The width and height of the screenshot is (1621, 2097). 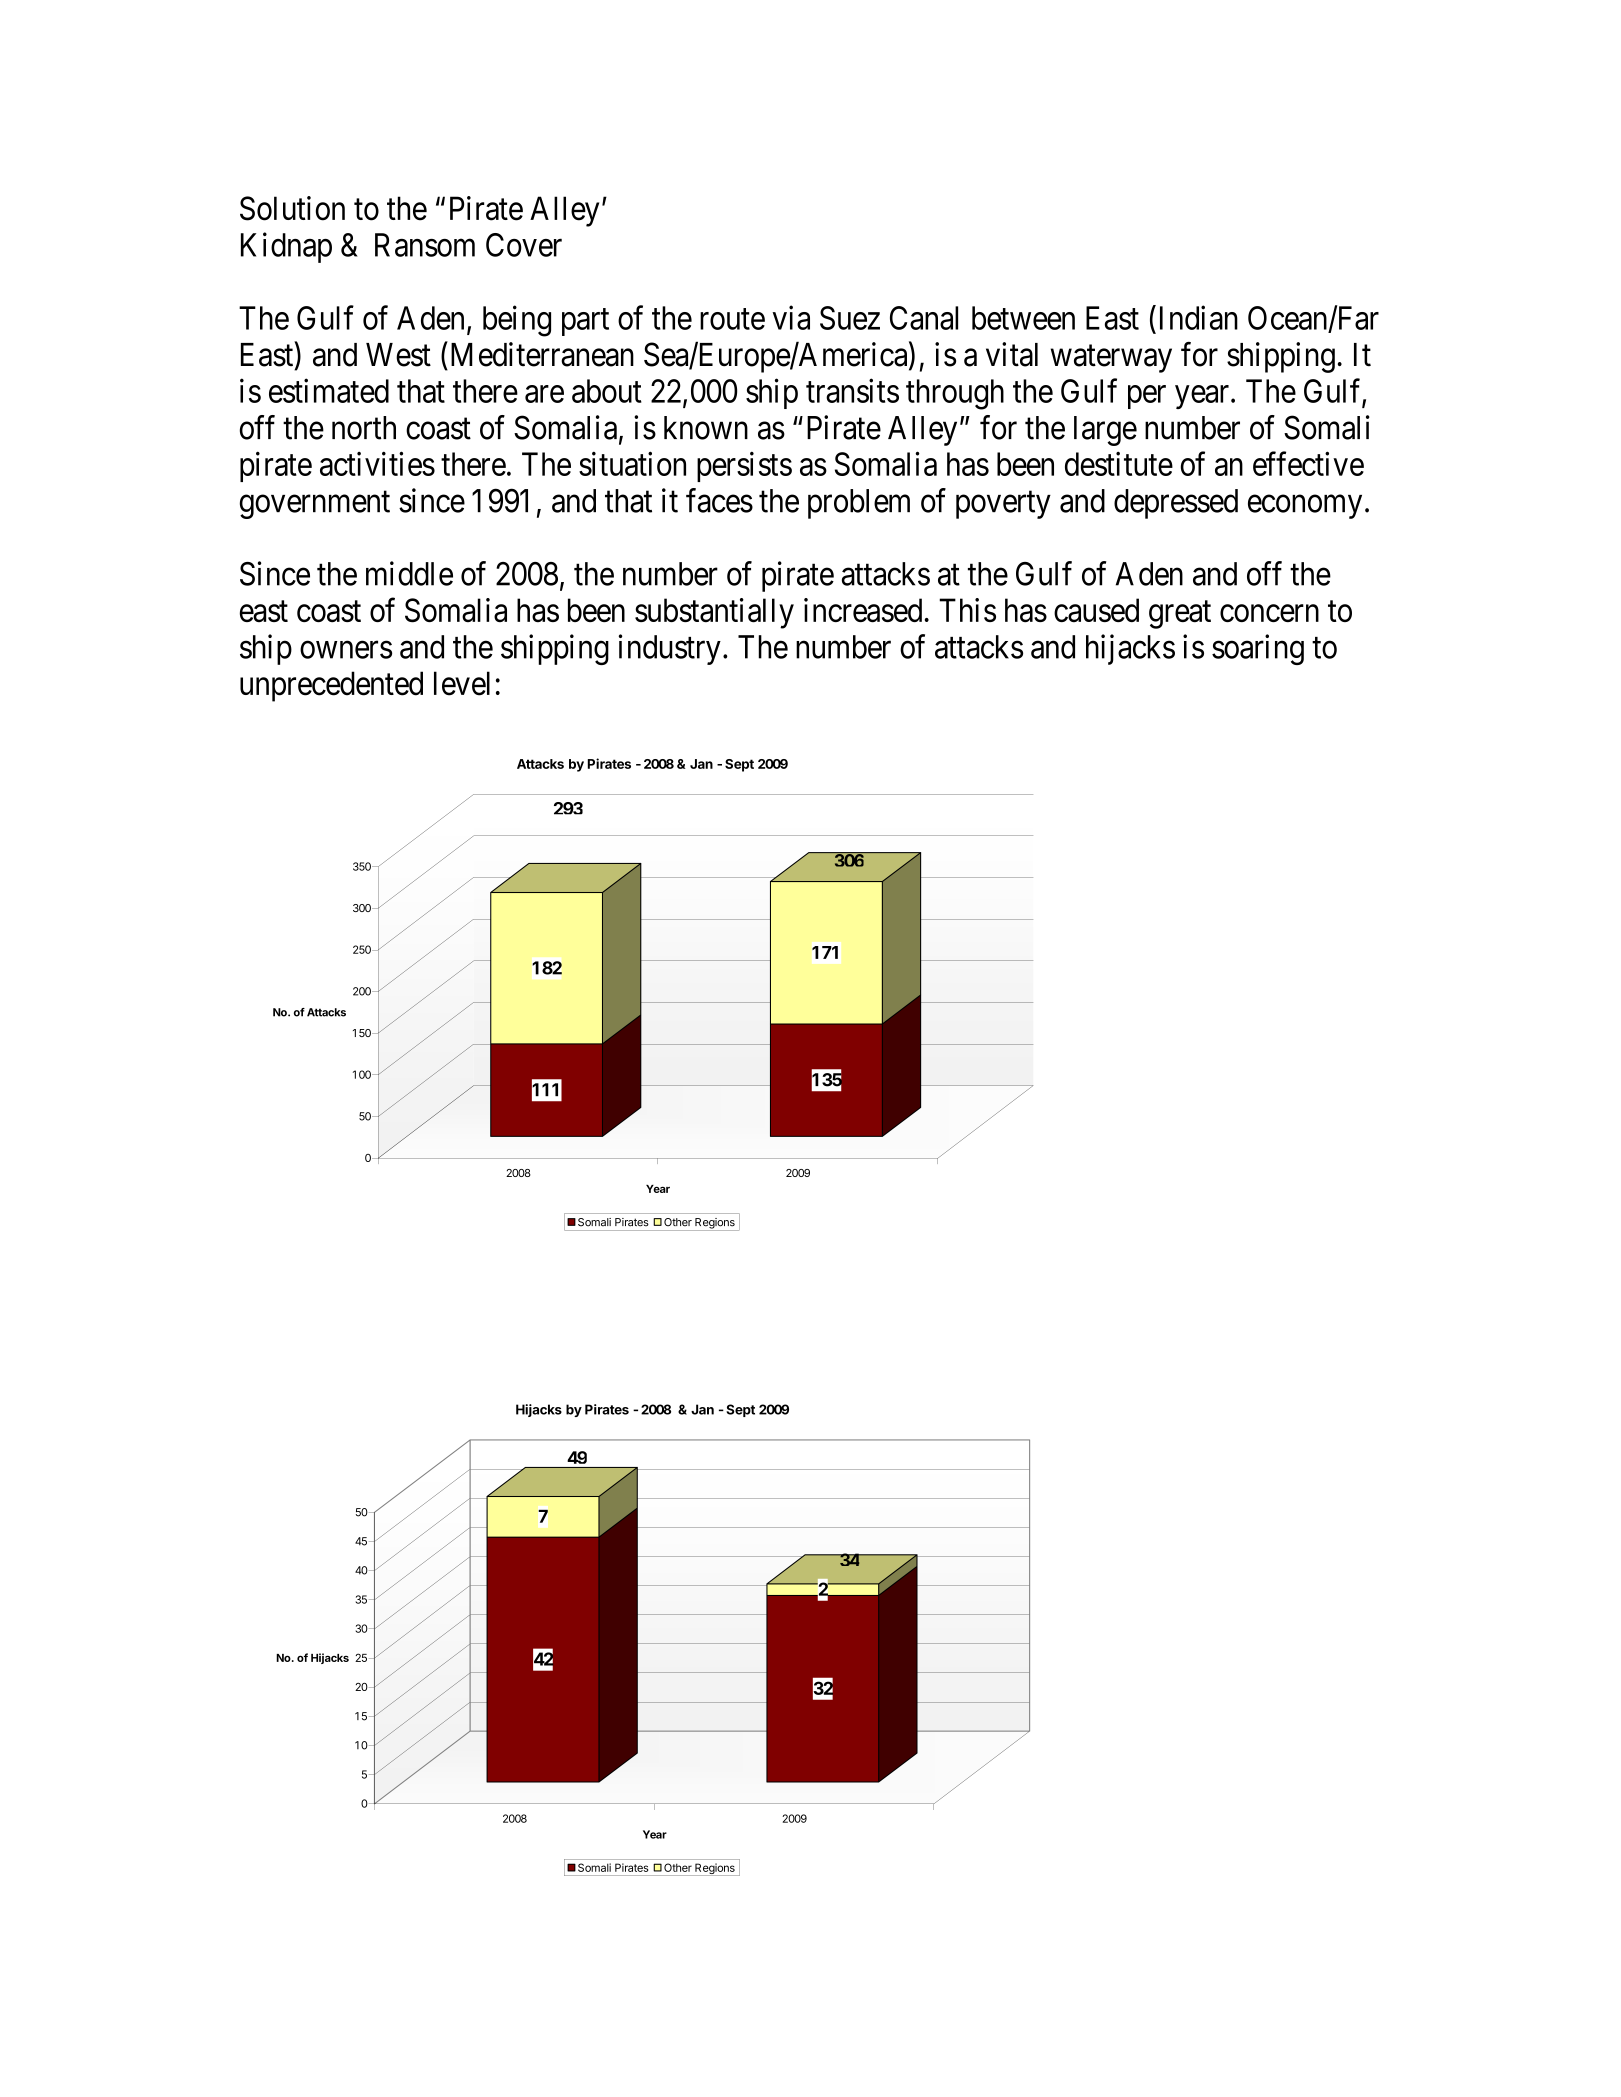 What do you see at coordinates (863, 610) in the screenshot?
I see `increased` at bounding box center [863, 610].
